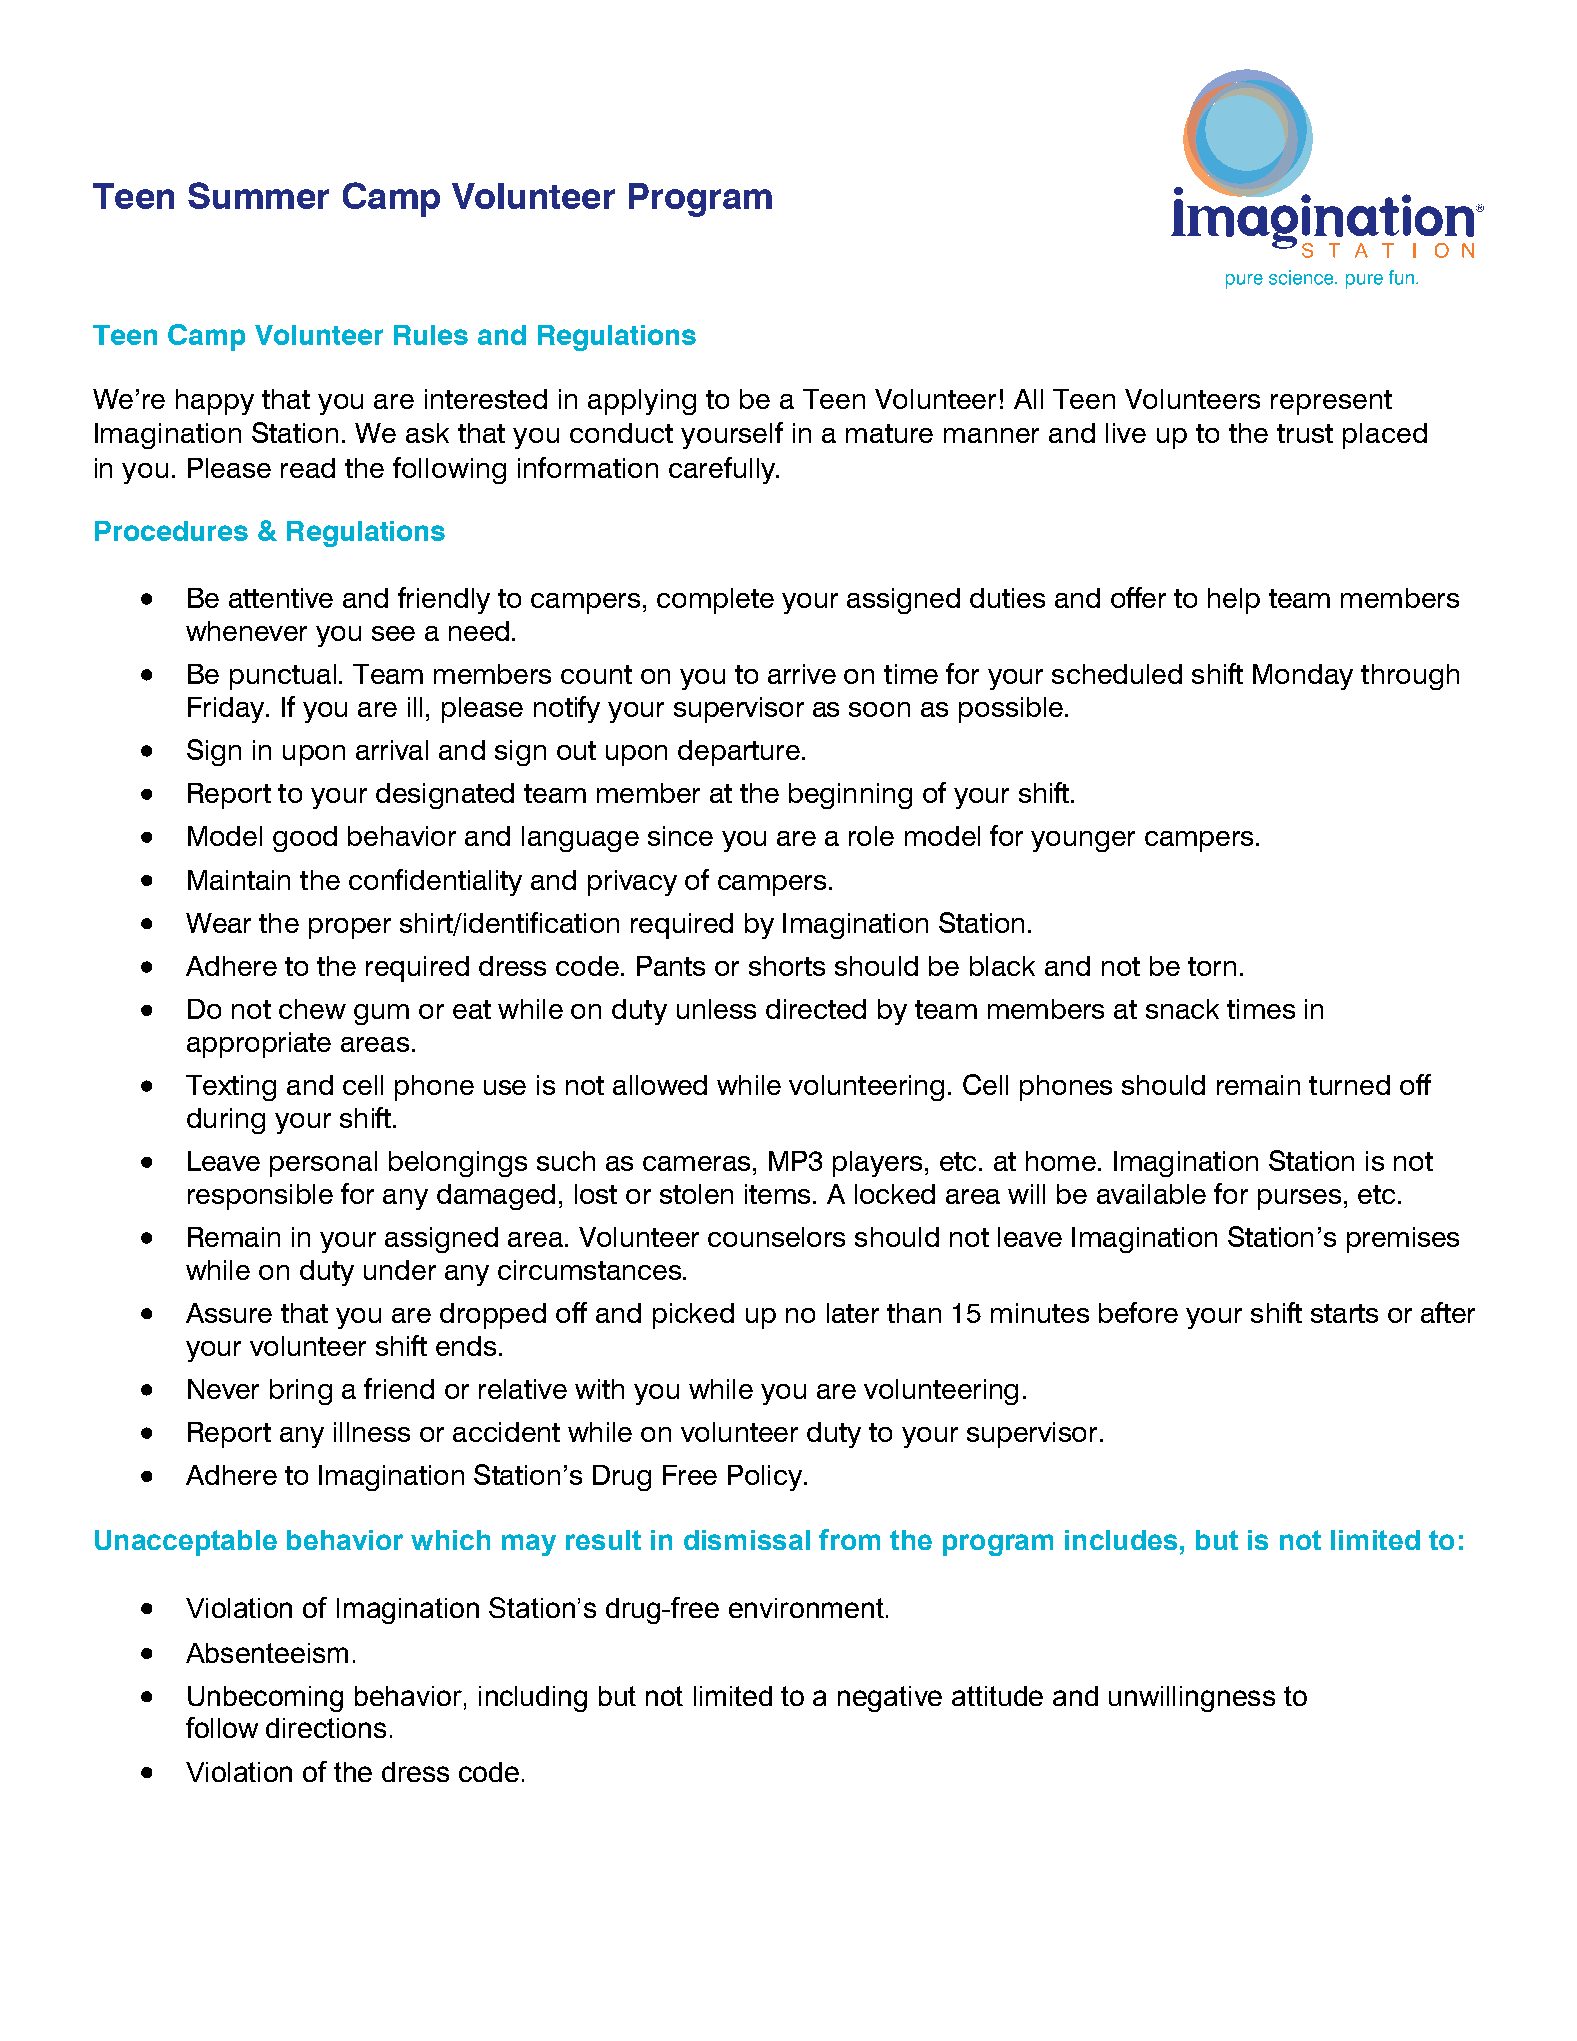 The height and width of the page is (2041, 1577). I want to click on Summer, so click(258, 195).
